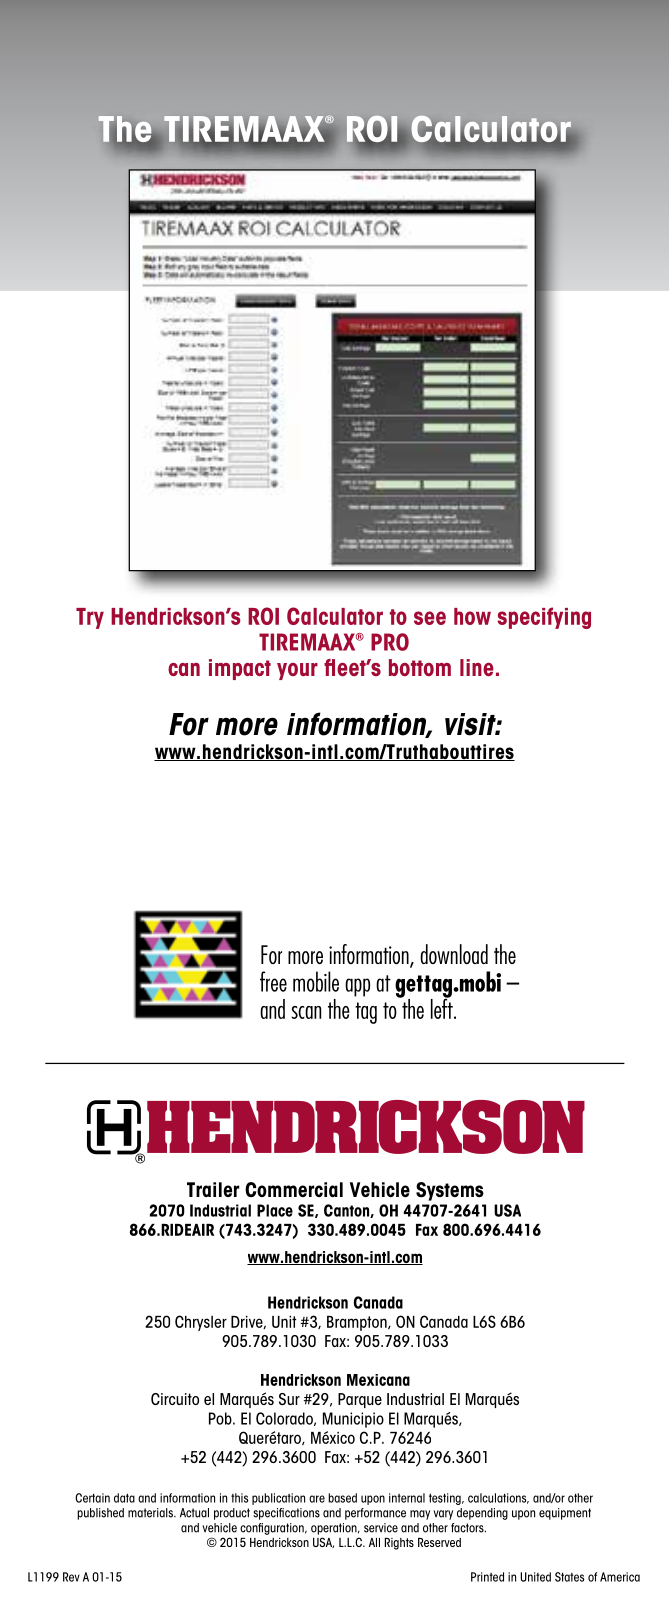  Describe the element at coordinates (273, 981) in the screenshot. I see `free` at that location.
